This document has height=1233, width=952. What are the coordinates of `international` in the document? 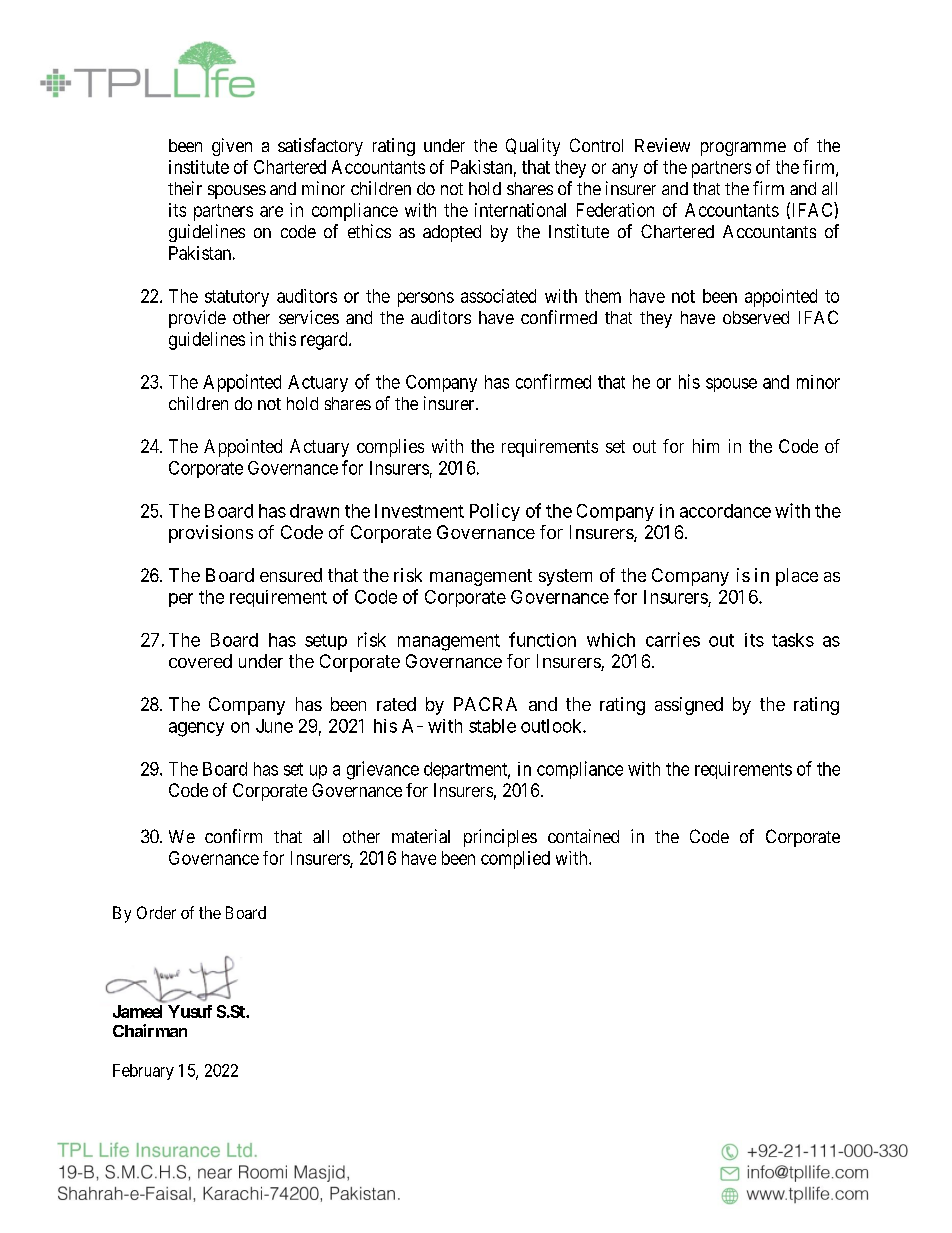 It's located at (520, 210).
